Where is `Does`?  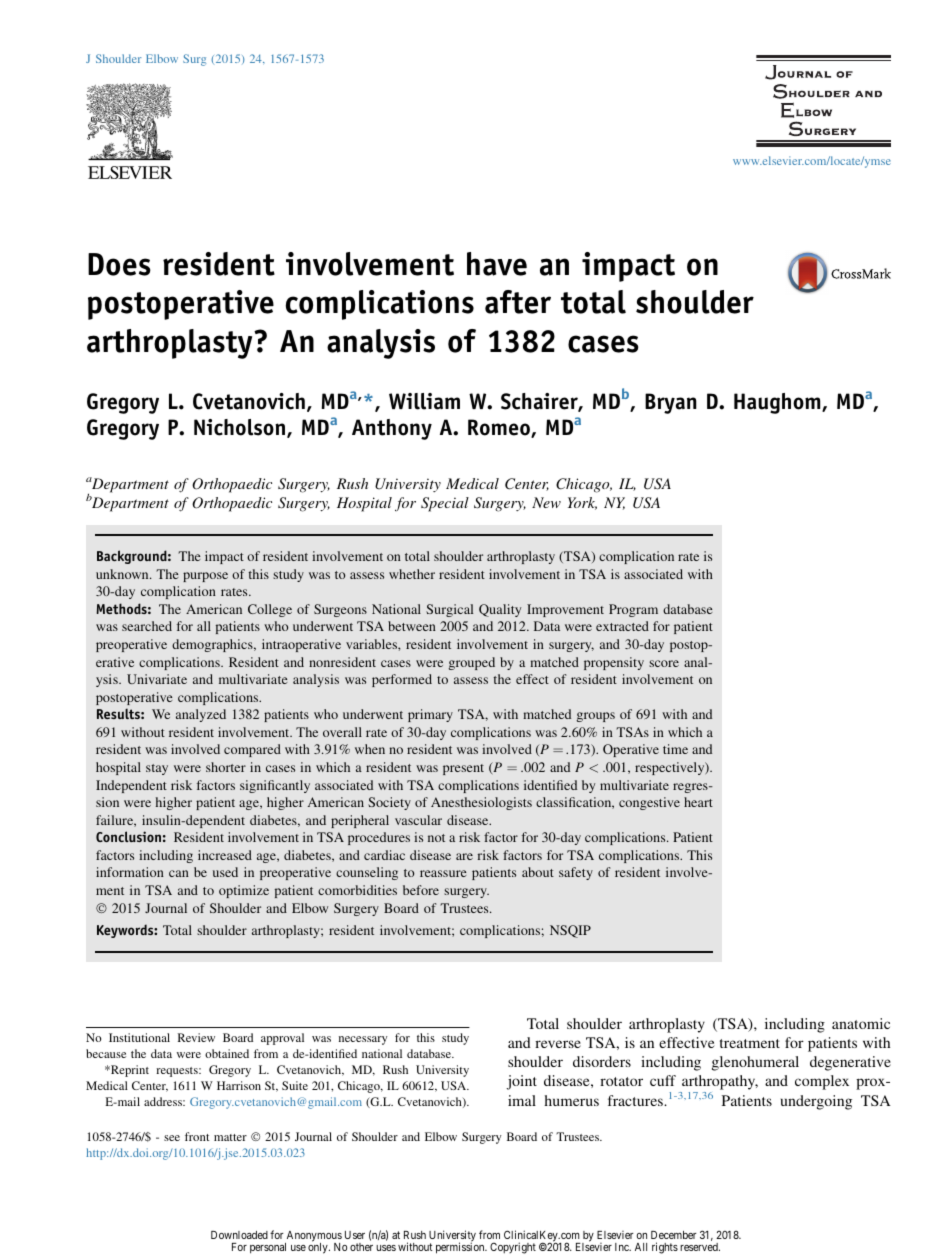 Does is located at coordinates (119, 264).
